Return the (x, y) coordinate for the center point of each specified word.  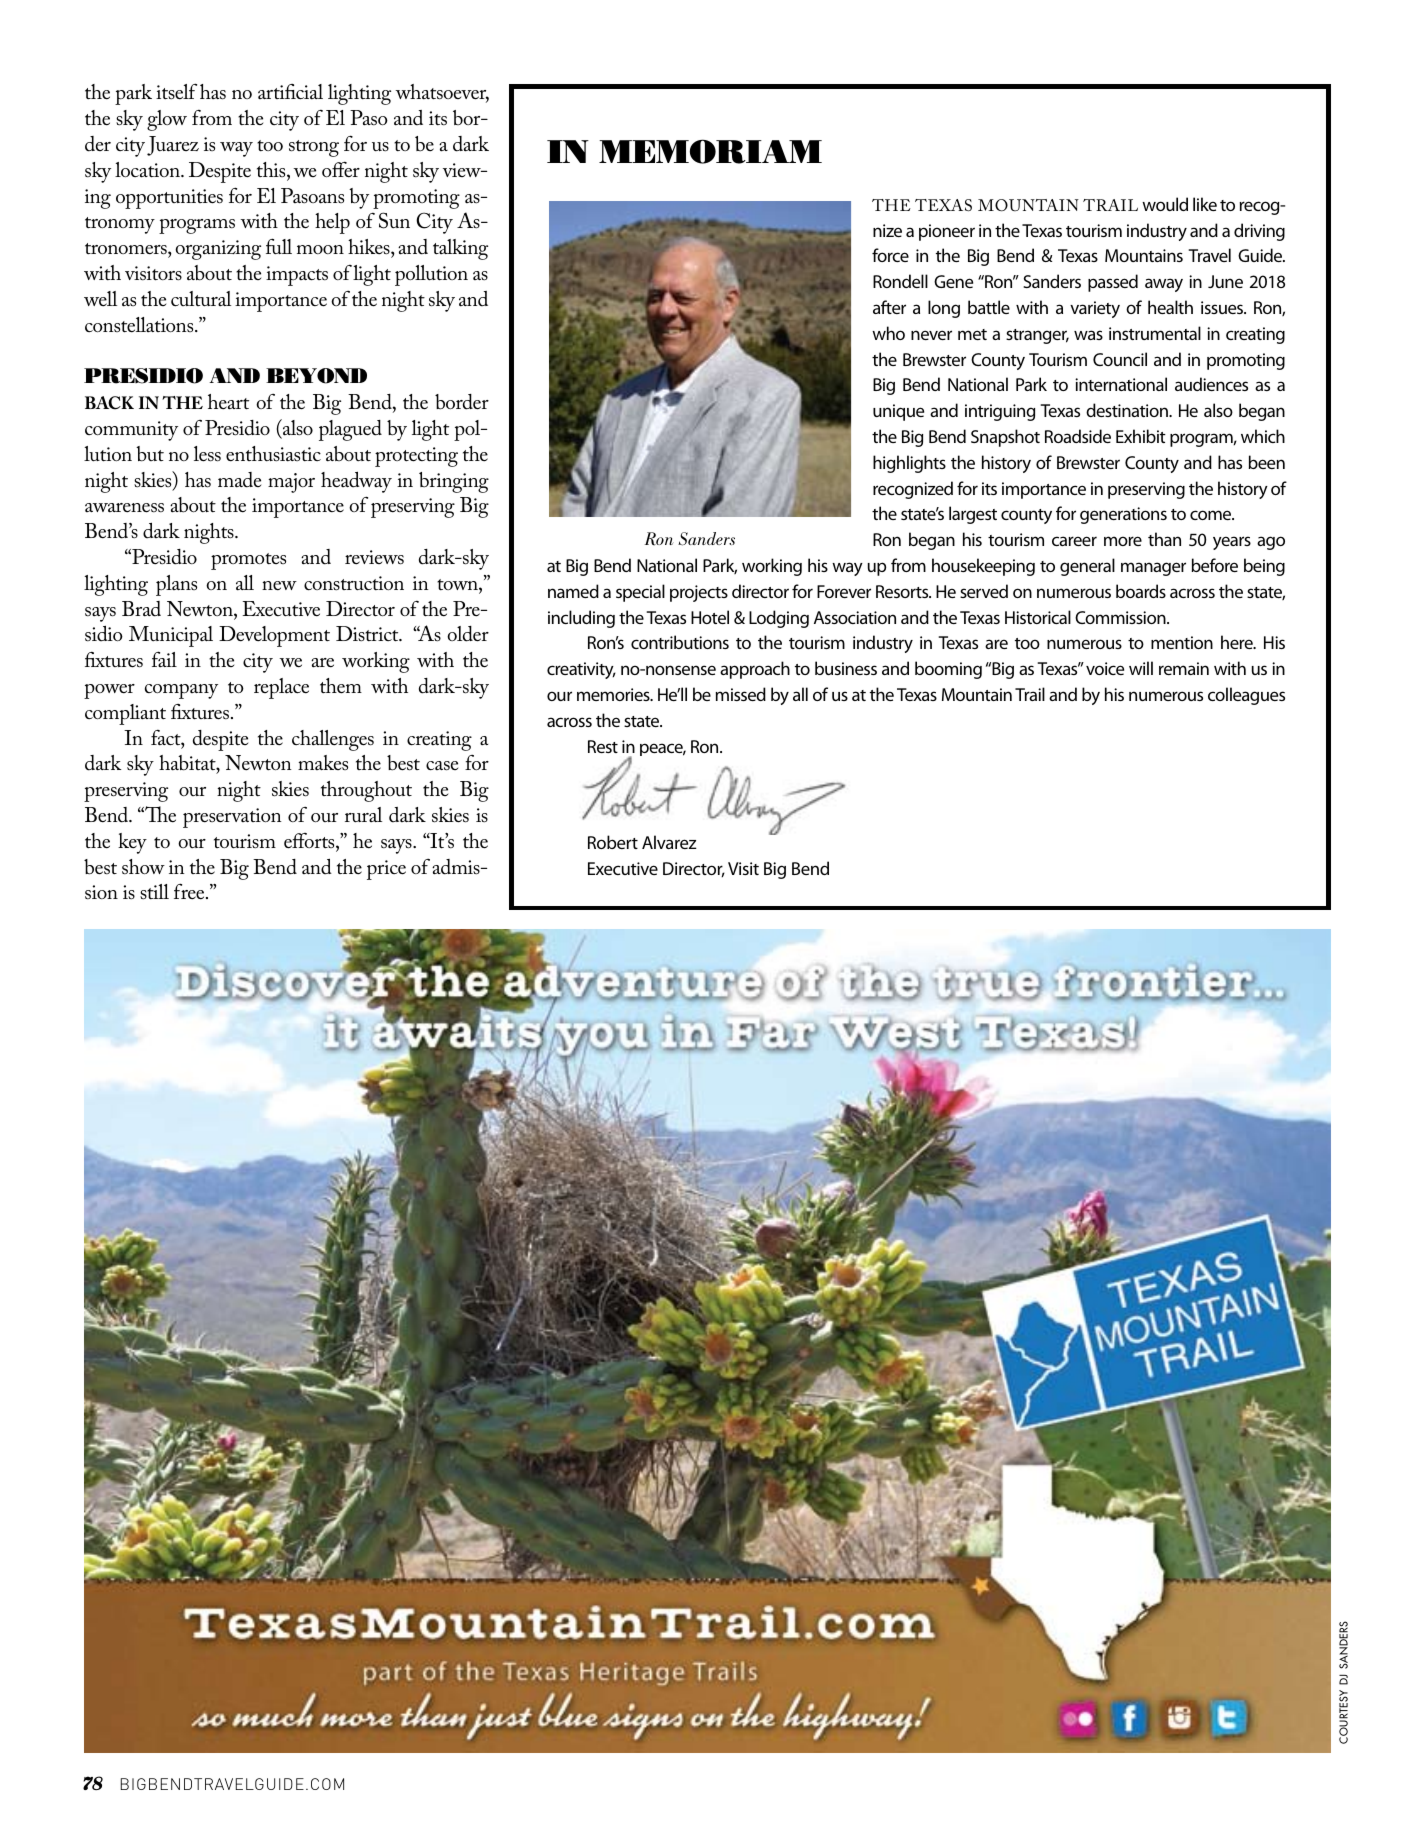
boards (1141, 591)
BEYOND (316, 376)
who (888, 333)
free (190, 891)
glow (167, 120)
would (1165, 204)
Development (274, 636)
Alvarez (669, 842)
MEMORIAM (710, 151)
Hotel (710, 617)
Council (1120, 359)
